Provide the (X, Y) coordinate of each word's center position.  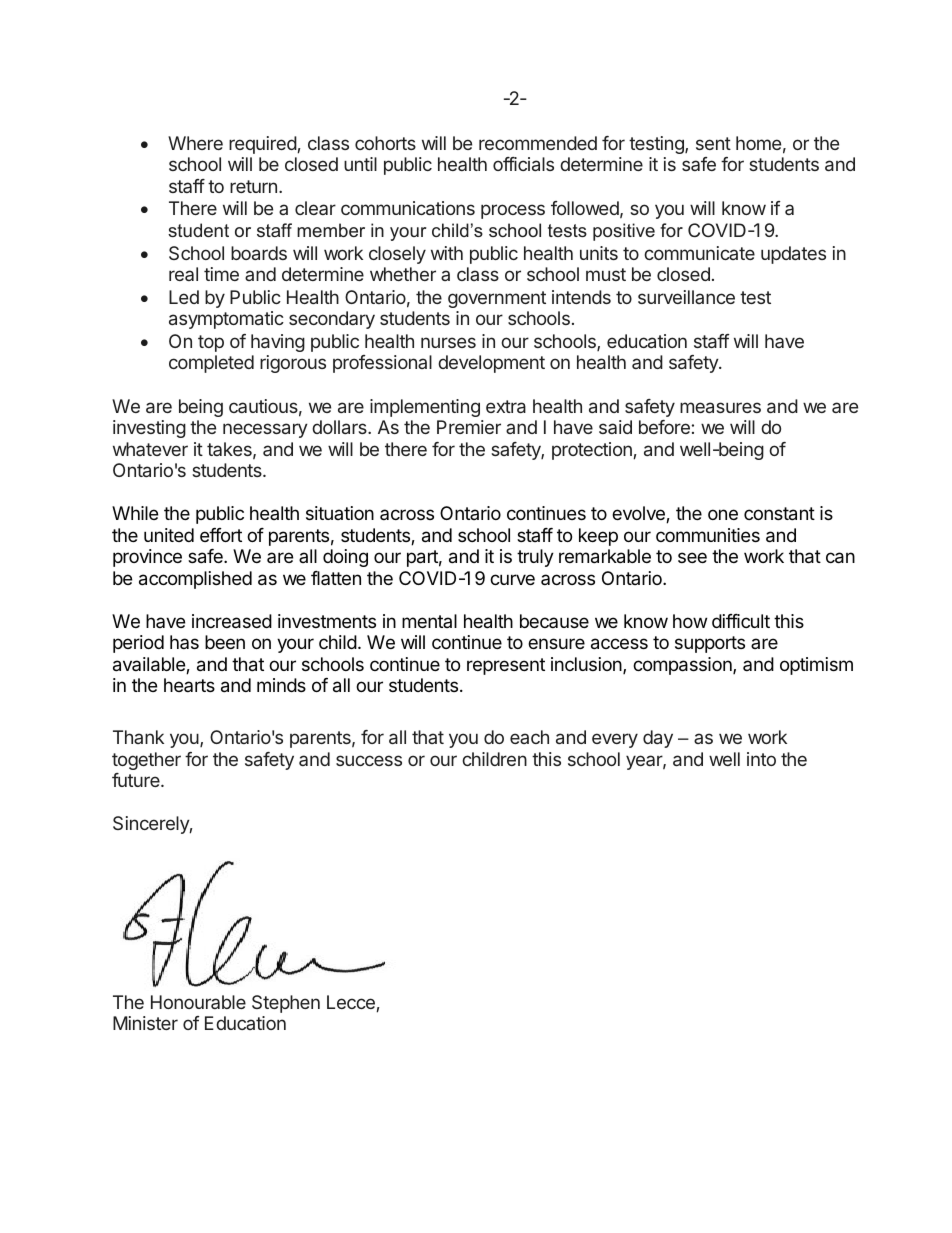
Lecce (352, 1003)
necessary (265, 430)
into (761, 759)
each (529, 737)
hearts (189, 685)
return (253, 186)
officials (523, 164)
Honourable (198, 1002)
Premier (469, 427)
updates (793, 255)
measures (720, 407)
